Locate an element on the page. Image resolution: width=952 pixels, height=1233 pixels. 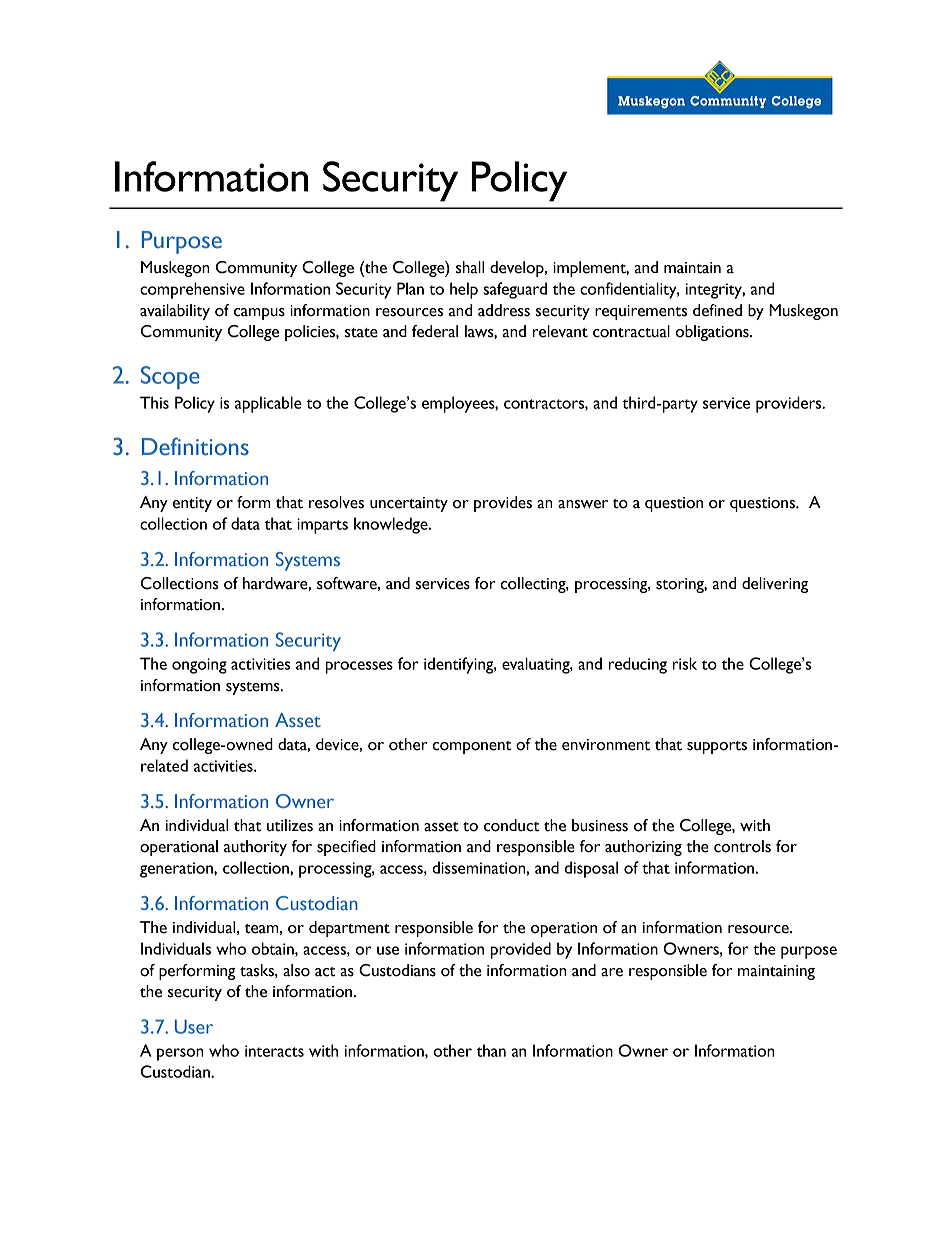
ongoing is located at coordinates (199, 666).
